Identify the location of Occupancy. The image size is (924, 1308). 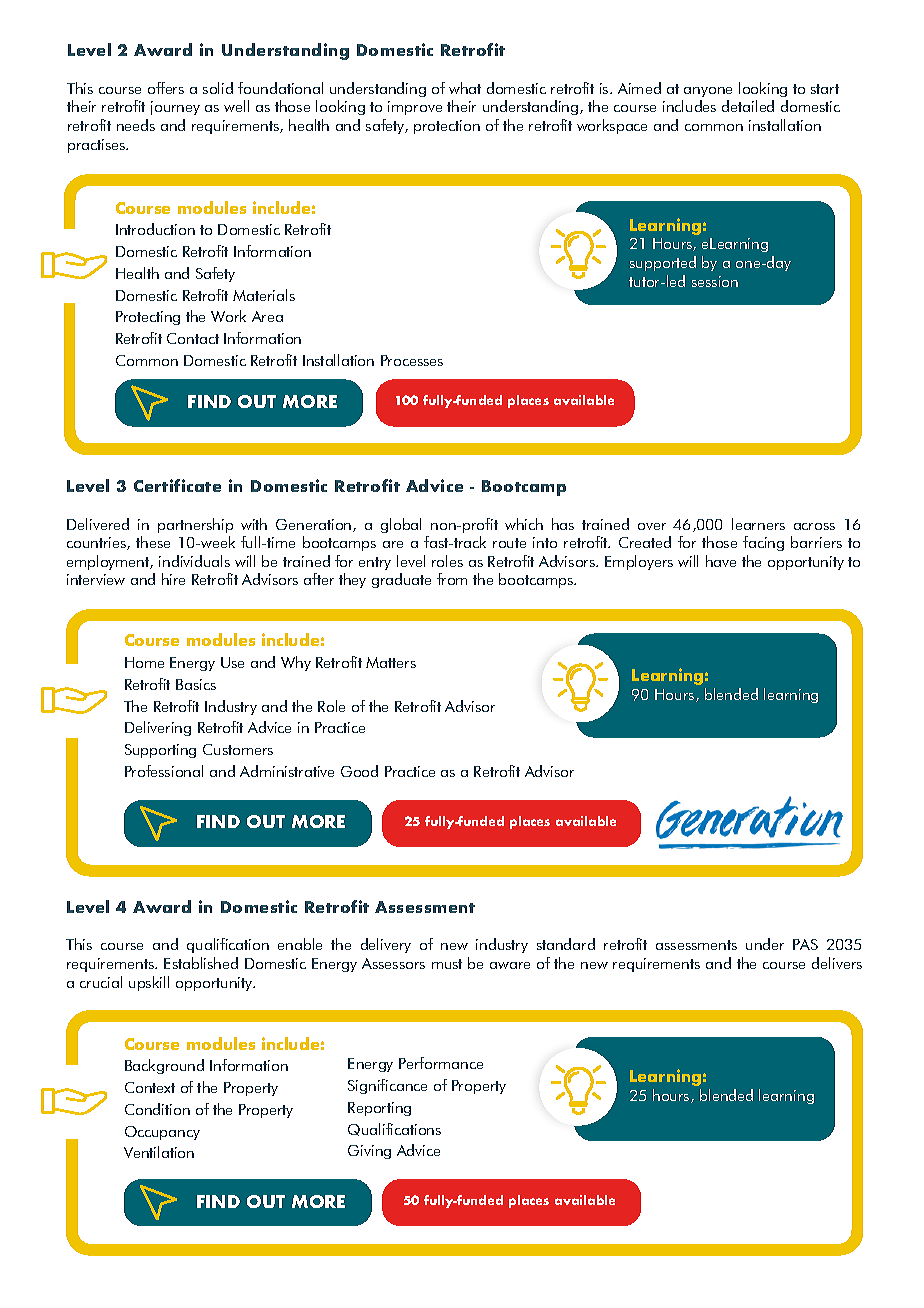
(162, 1133).
